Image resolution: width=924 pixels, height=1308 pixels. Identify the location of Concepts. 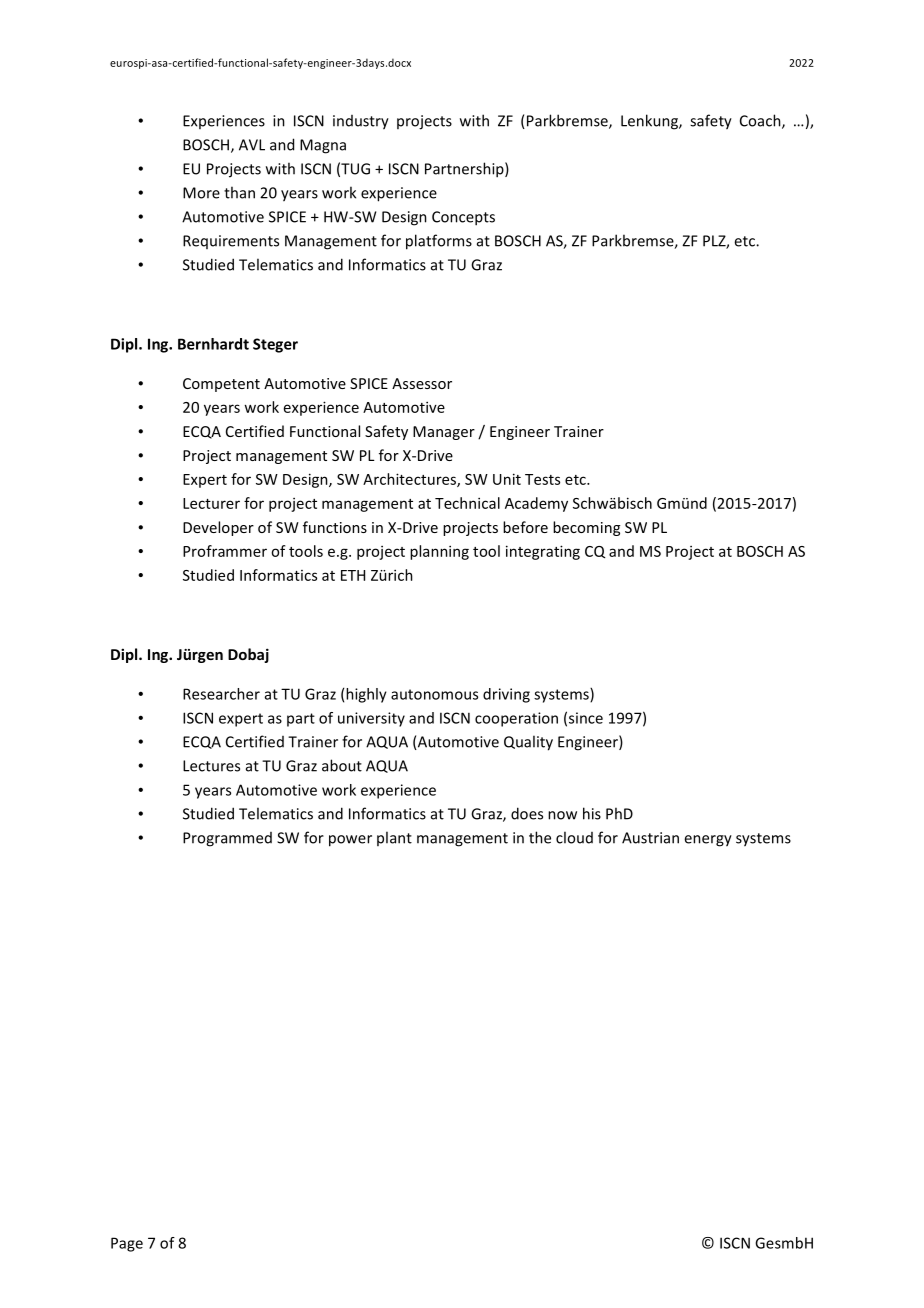
(463, 218).
